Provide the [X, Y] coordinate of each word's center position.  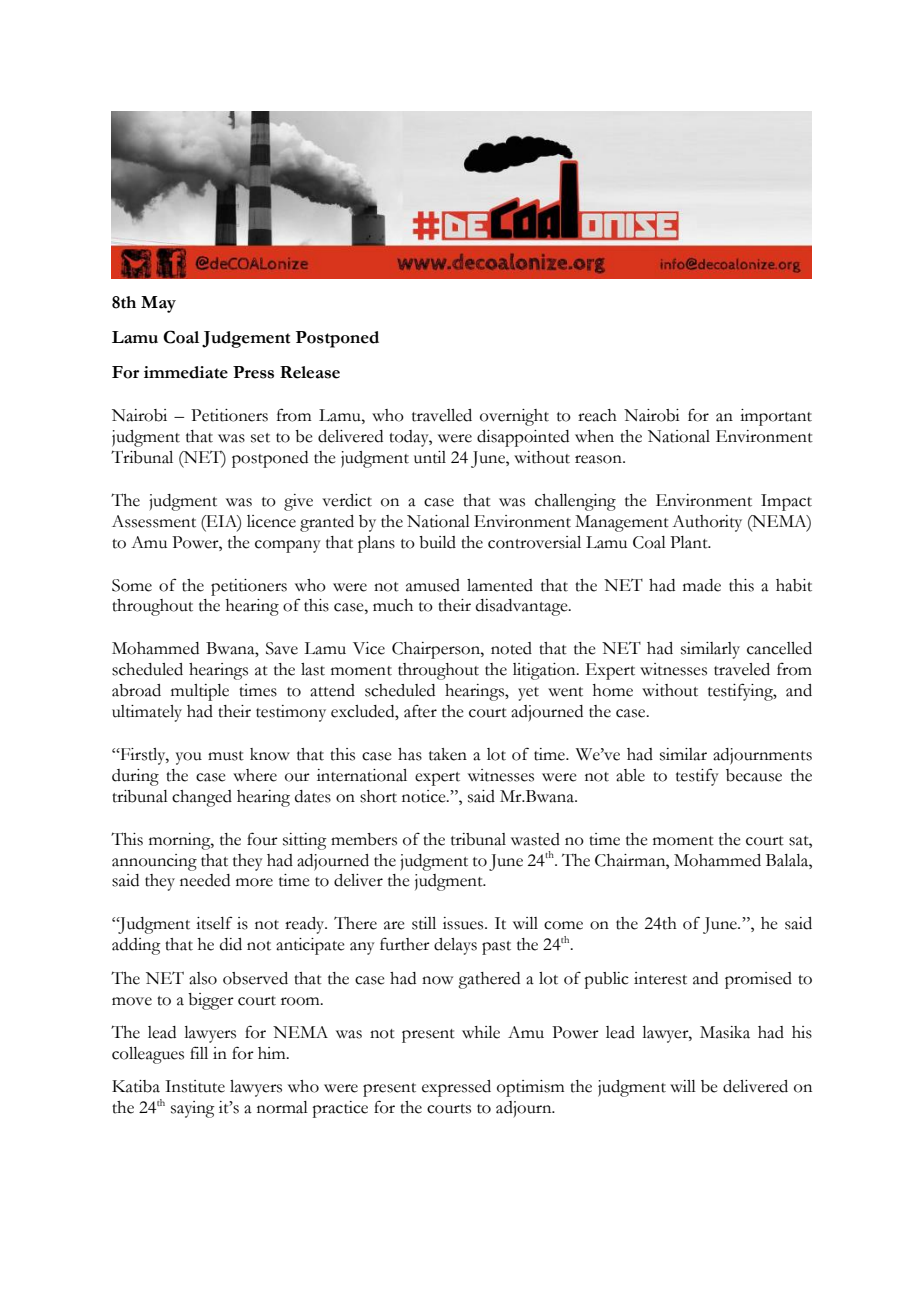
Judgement [246, 339]
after [420, 711]
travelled [442, 415]
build [437, 542]
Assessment [154, 521]
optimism [530, 1088]
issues [464, 923]
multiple [200, 692]
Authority [707, 523]
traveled [742, 669]
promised [758, 980]
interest [660, 978]
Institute [195, 1086]
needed [205, 880]
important [776, 417]
